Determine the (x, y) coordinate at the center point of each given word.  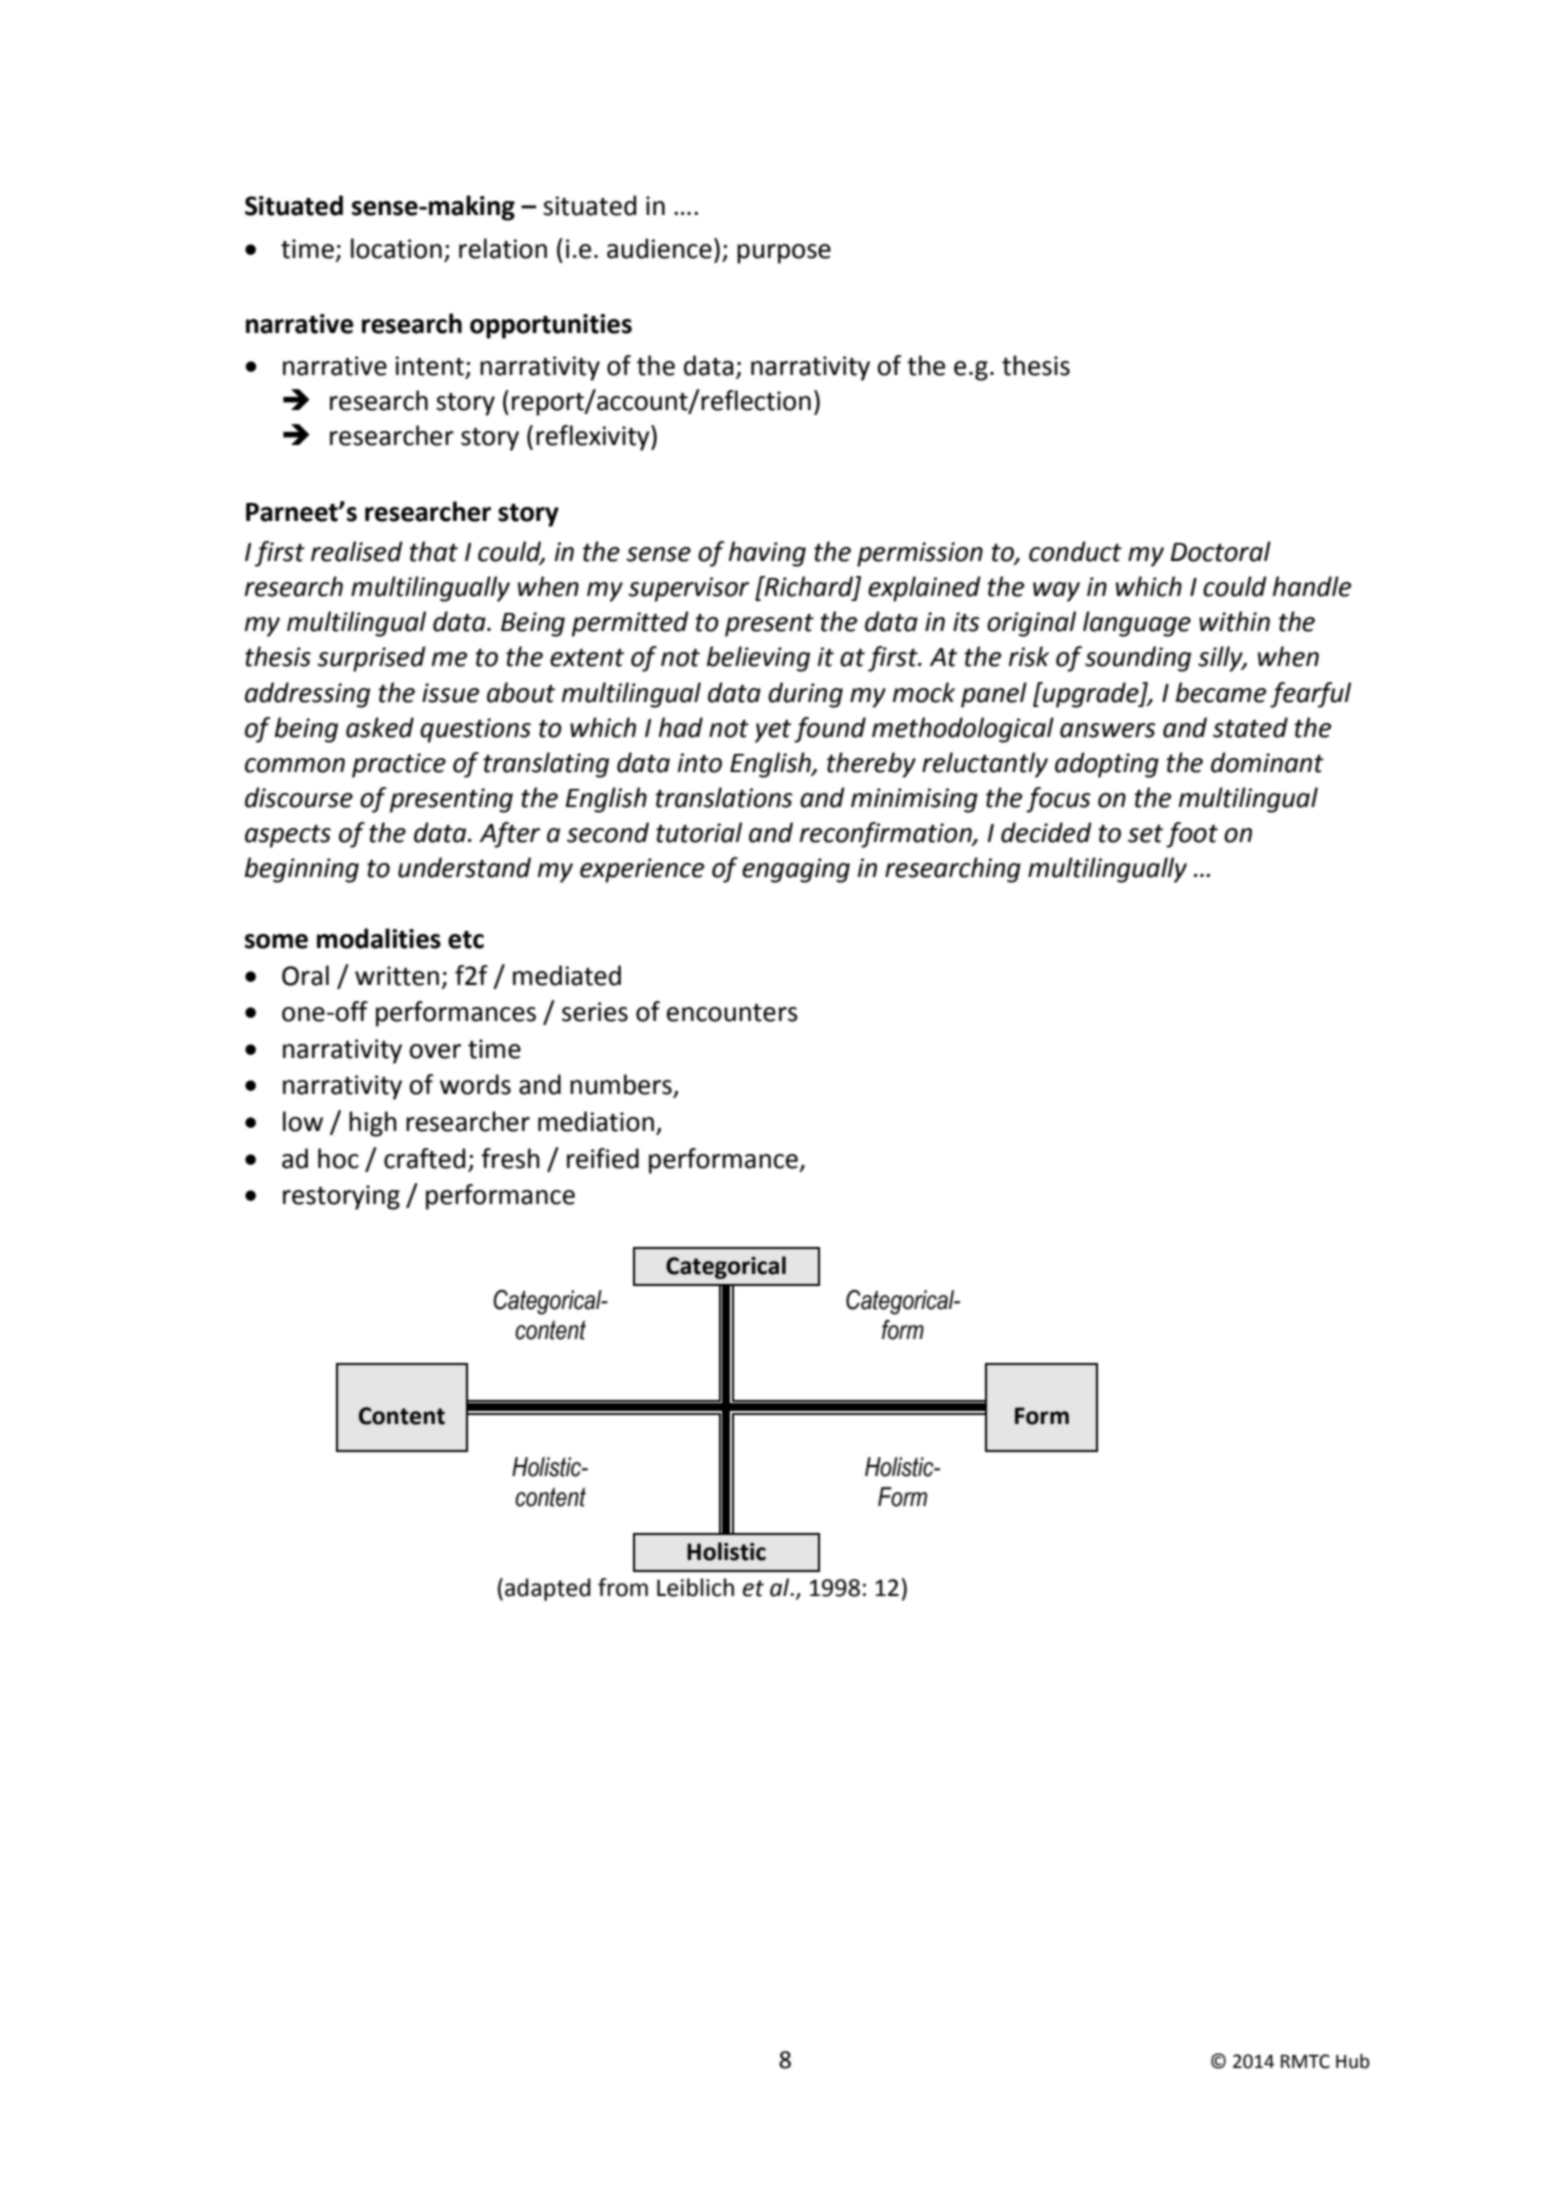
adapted (548, 1589)
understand (464, 867)
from (623, 1587)
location (396, 248)
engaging (796, 870)
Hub (1352, 2061)
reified (603, 1158)
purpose (784, 254)
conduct (1075, 551)
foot (1192, 835)
